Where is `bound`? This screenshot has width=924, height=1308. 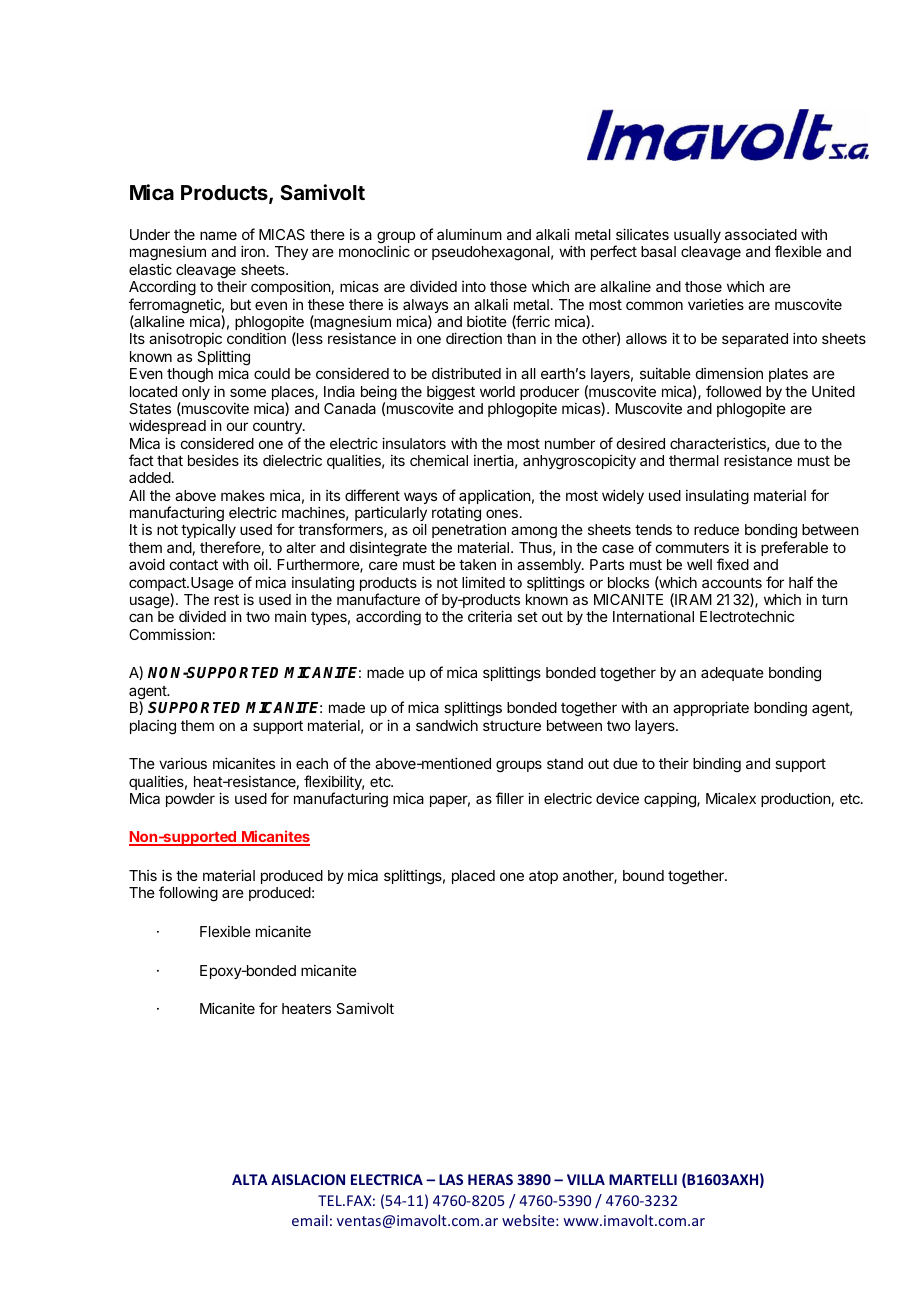 bound is located at coordinates (643, 875).
